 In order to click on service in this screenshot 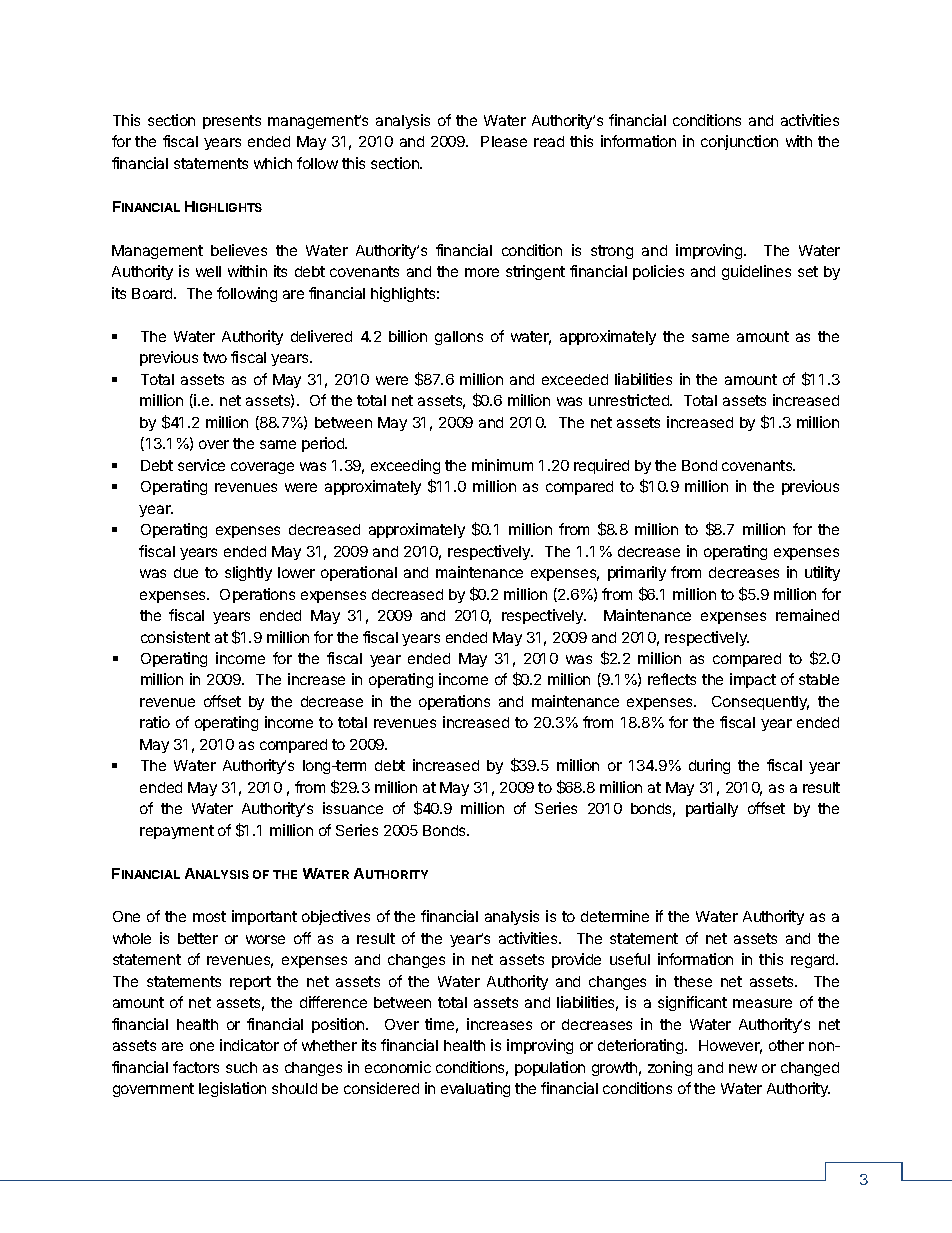, I will do `click(201, 465)`.
